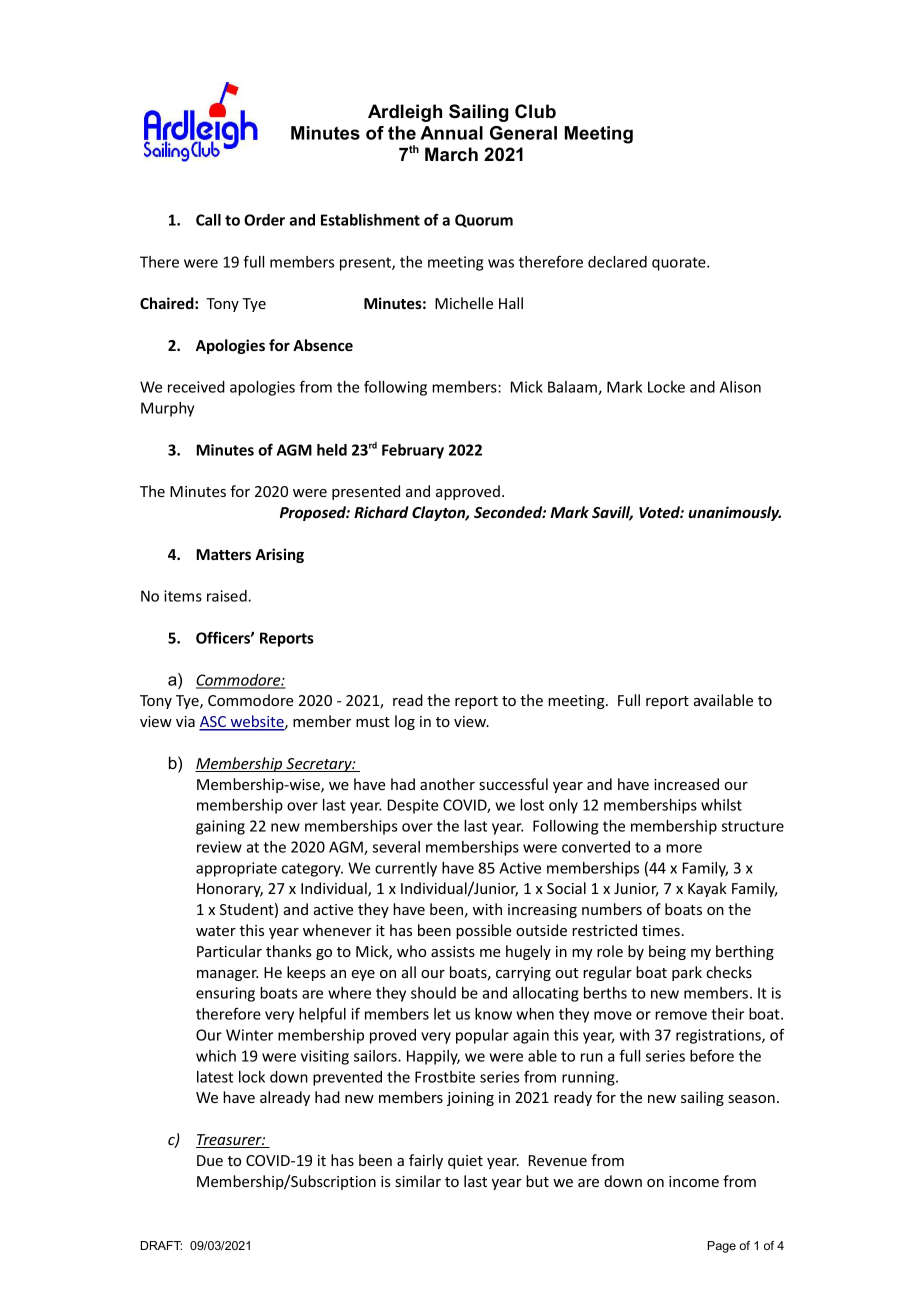 The width and height of the document is (924, 1308). What do you see at coordinates (208, 220) in the document?
I see `Call` at bounding box center [208, 220].
